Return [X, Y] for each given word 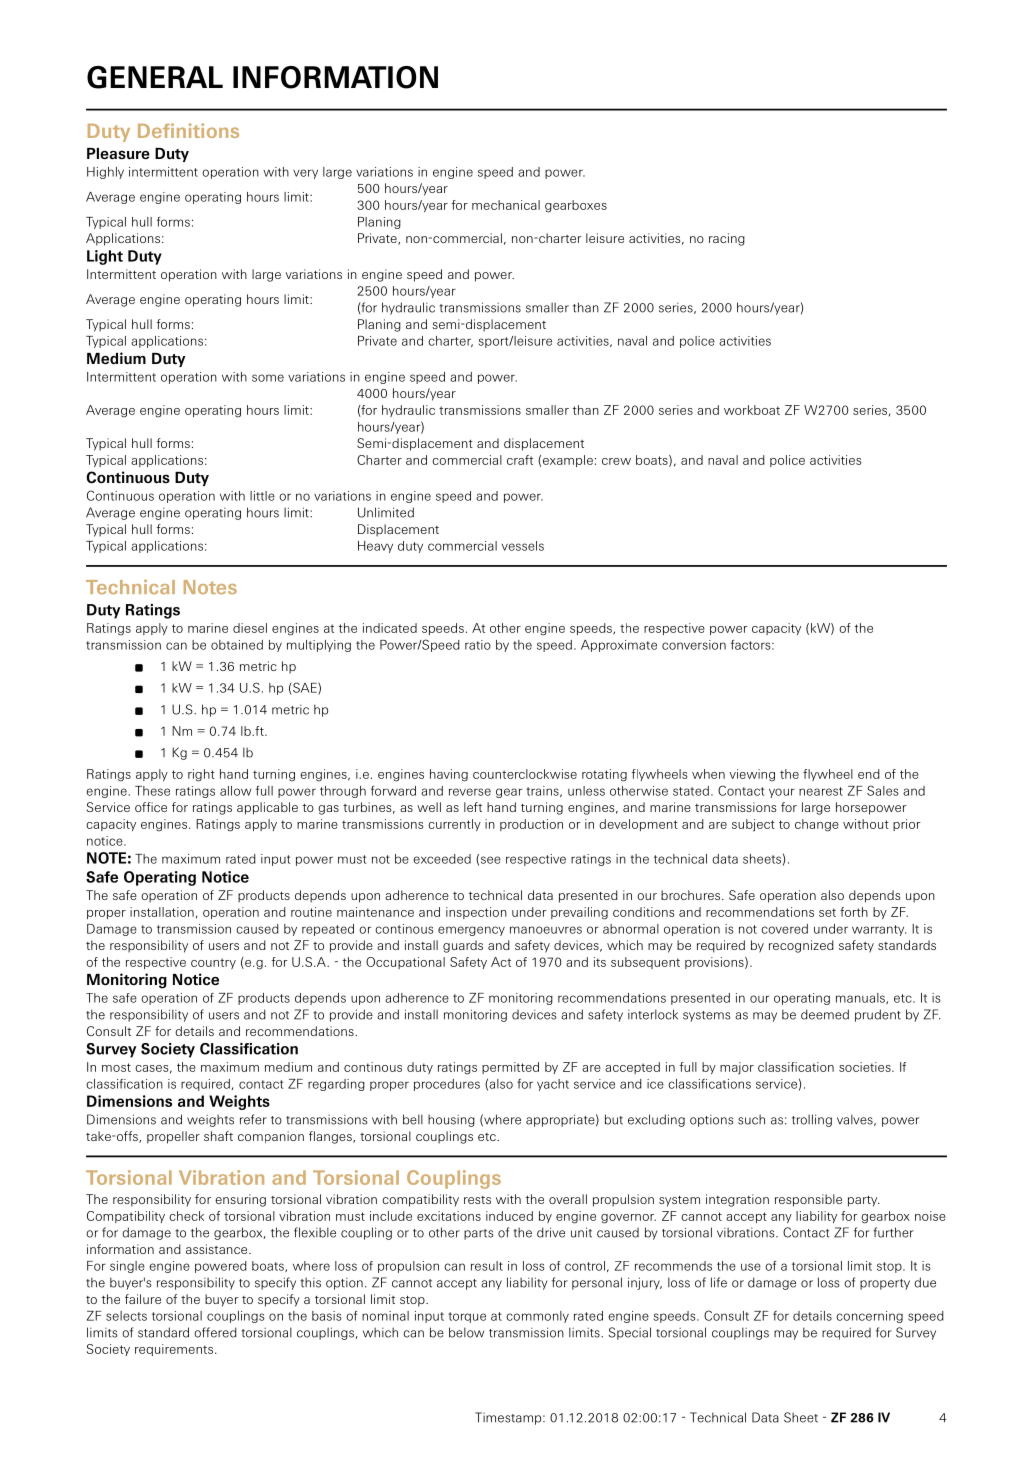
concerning [869, 1317]
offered [215, 1332]
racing [727, 239]
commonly [537, 1317]
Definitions [188, 130]
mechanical [506, 205]
